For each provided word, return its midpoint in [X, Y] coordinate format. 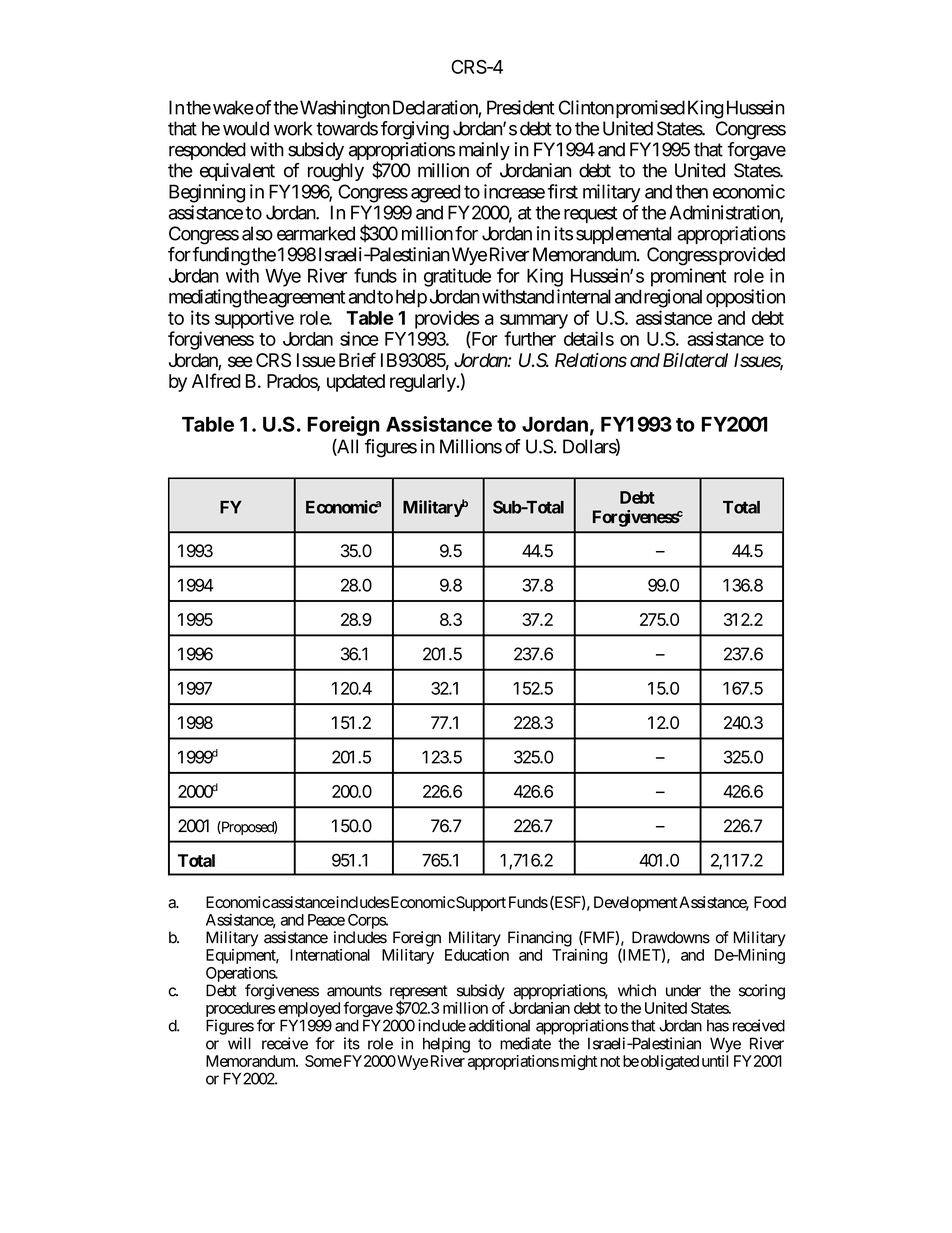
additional [499, 1025]
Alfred [216, 380]
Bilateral [695, 360]
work [293, 128]
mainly [484, 151]
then [692, 191]
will [239, 1043]
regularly [423, 383]
